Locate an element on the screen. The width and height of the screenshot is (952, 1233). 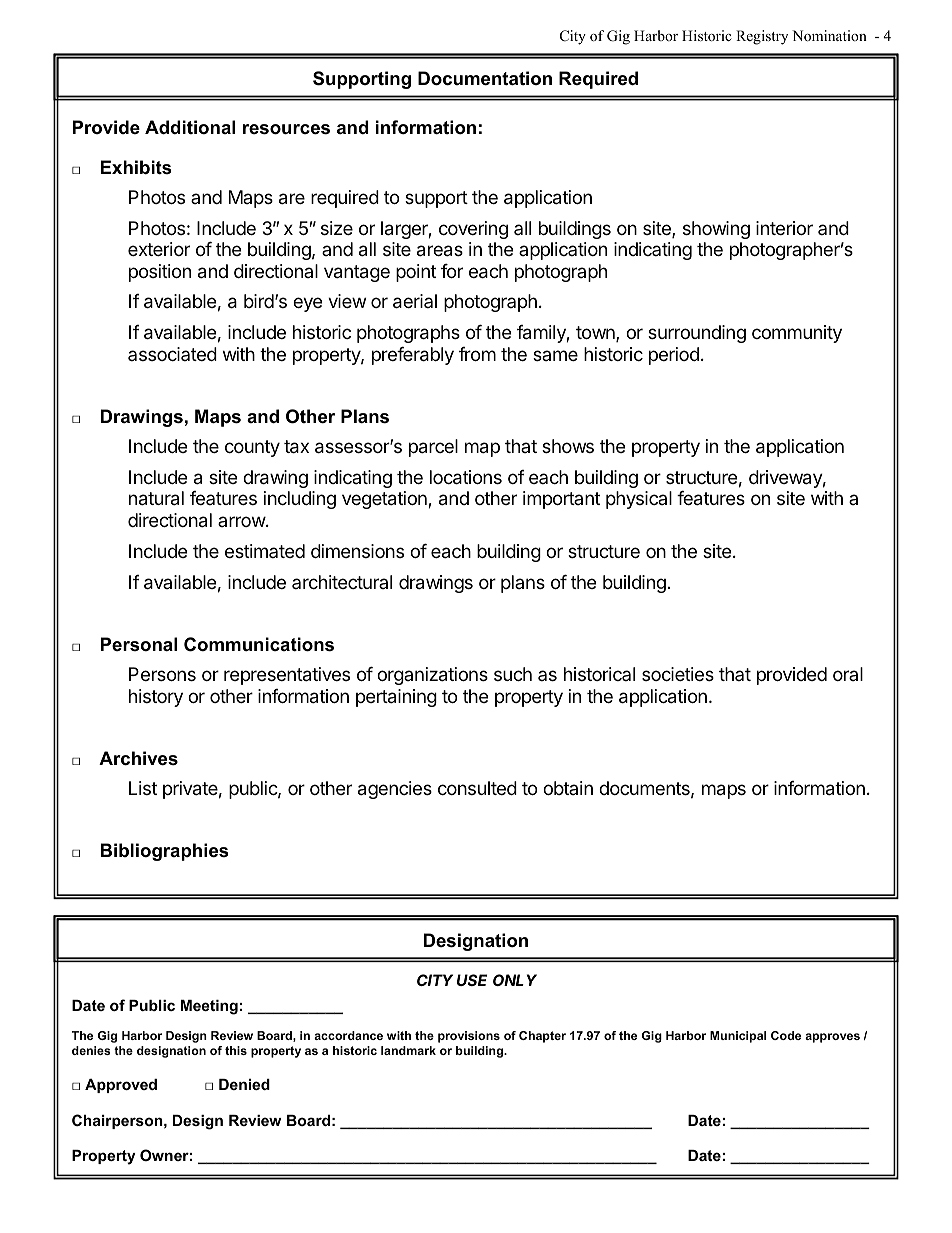
Additional is located at coordinates (190, 127).
